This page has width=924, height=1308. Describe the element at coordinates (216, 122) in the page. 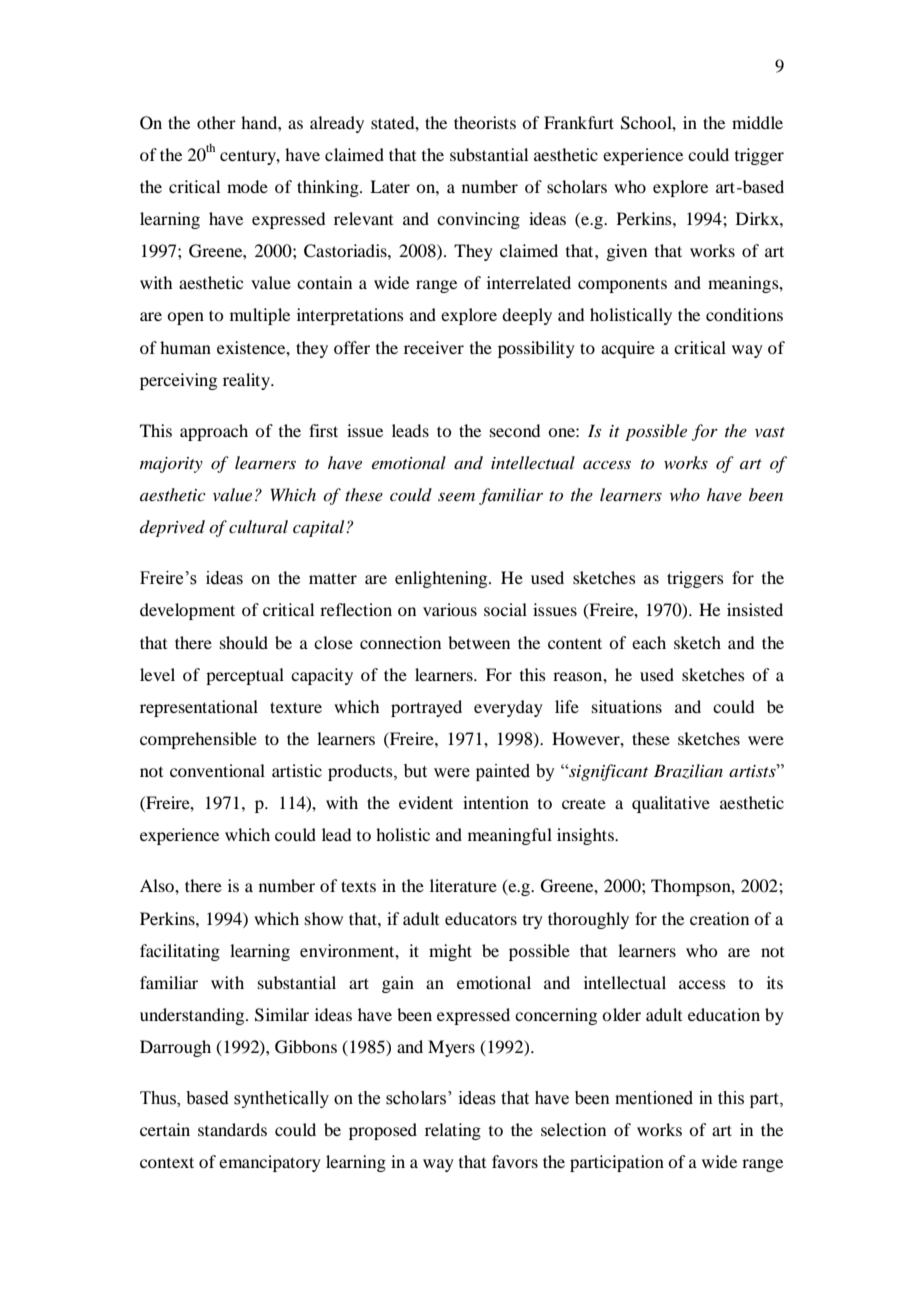

I see `other` at that location.
